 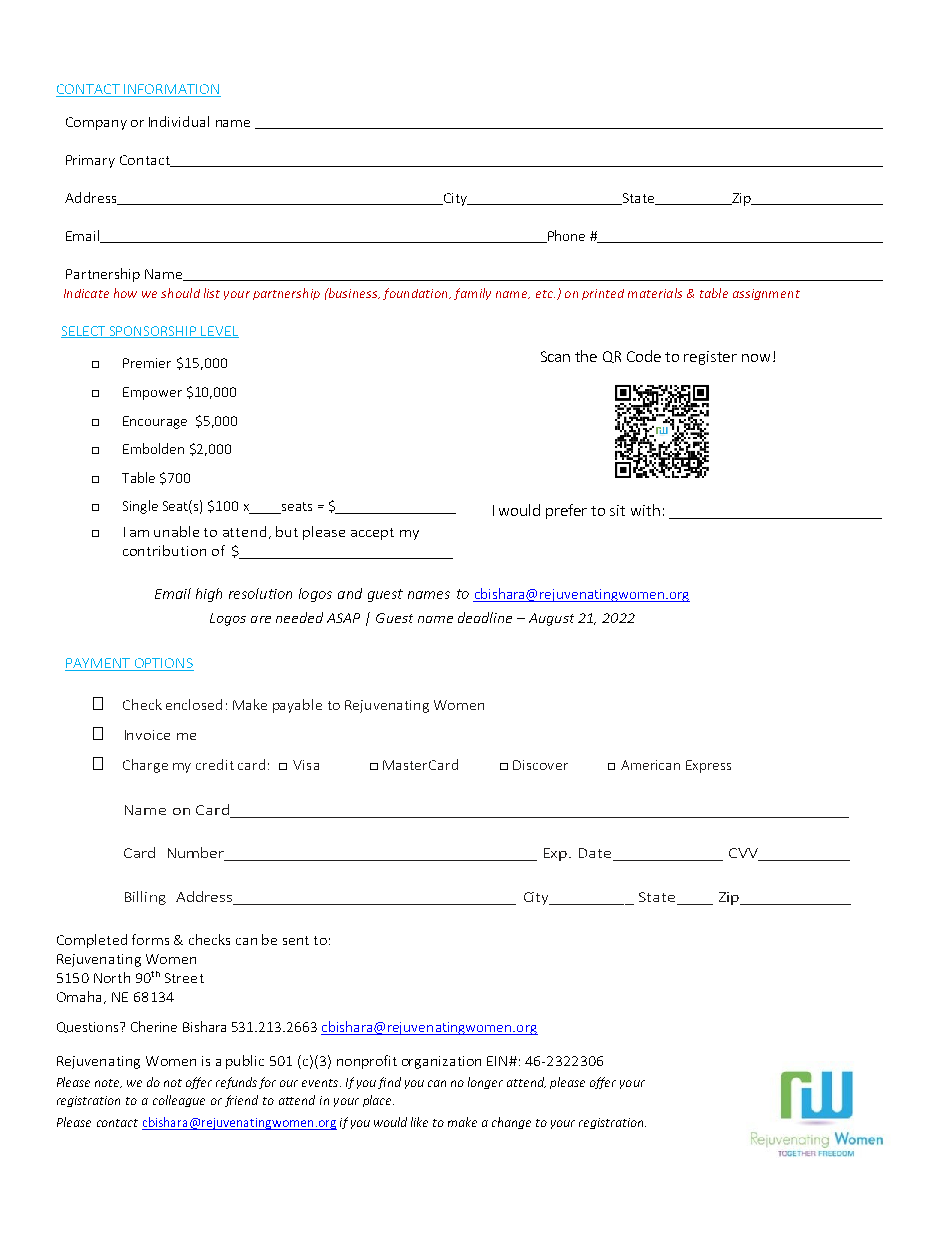 What do you see at coordinates (179, 121) in the screenshot?
I see `Individual` at bounding box center [179, 121].
